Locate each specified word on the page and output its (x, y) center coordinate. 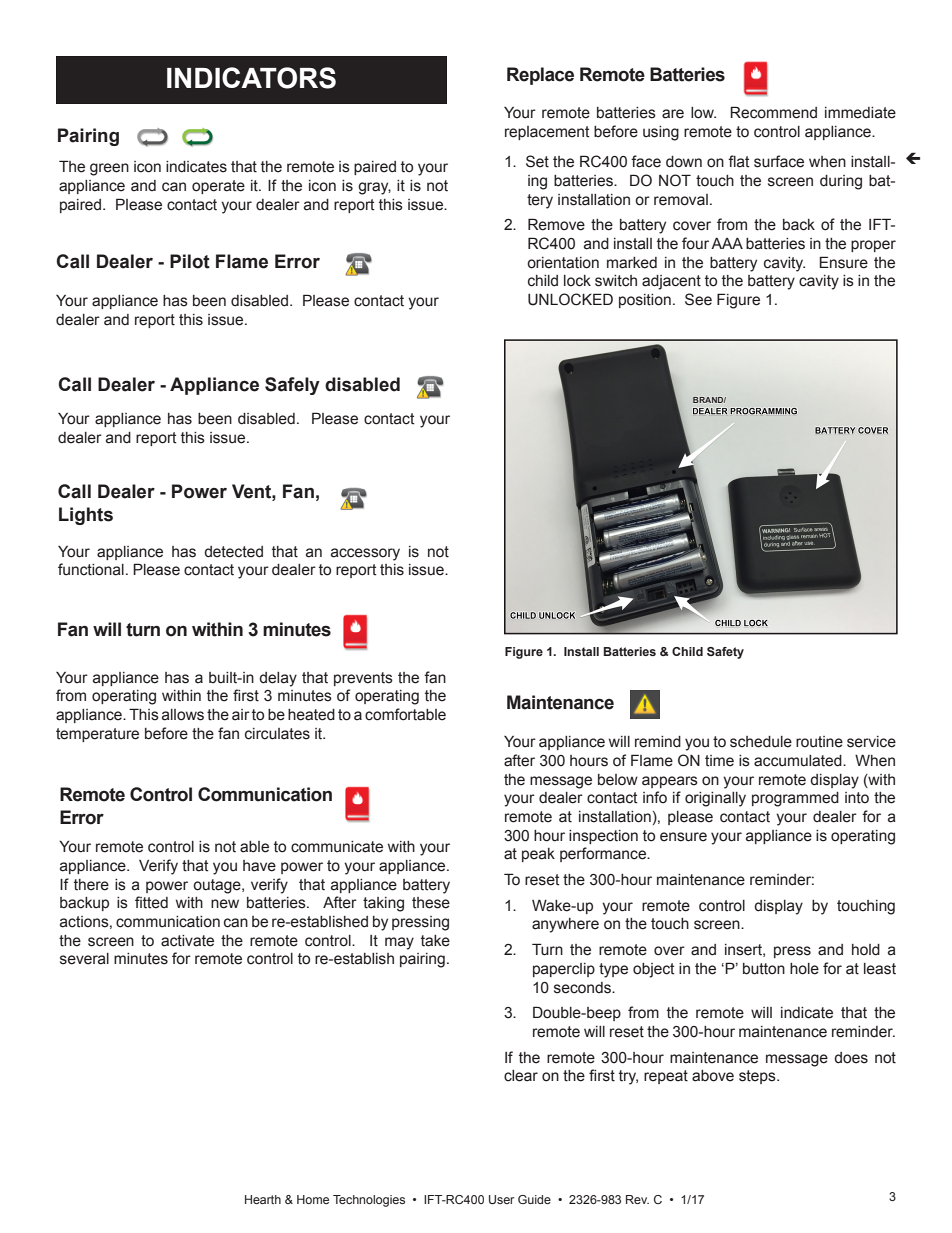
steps (758, 1077)
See (698, 299)
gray (374, 188)
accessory (365, 554)
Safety (725, 653)
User (501, 1199)
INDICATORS (251, 78)
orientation (563, 263)
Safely (292, 386)
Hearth (263, 1199)
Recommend (773, 112)
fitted (151, 902)
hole (804, 969)
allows (183, 715)
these (431, 903)
